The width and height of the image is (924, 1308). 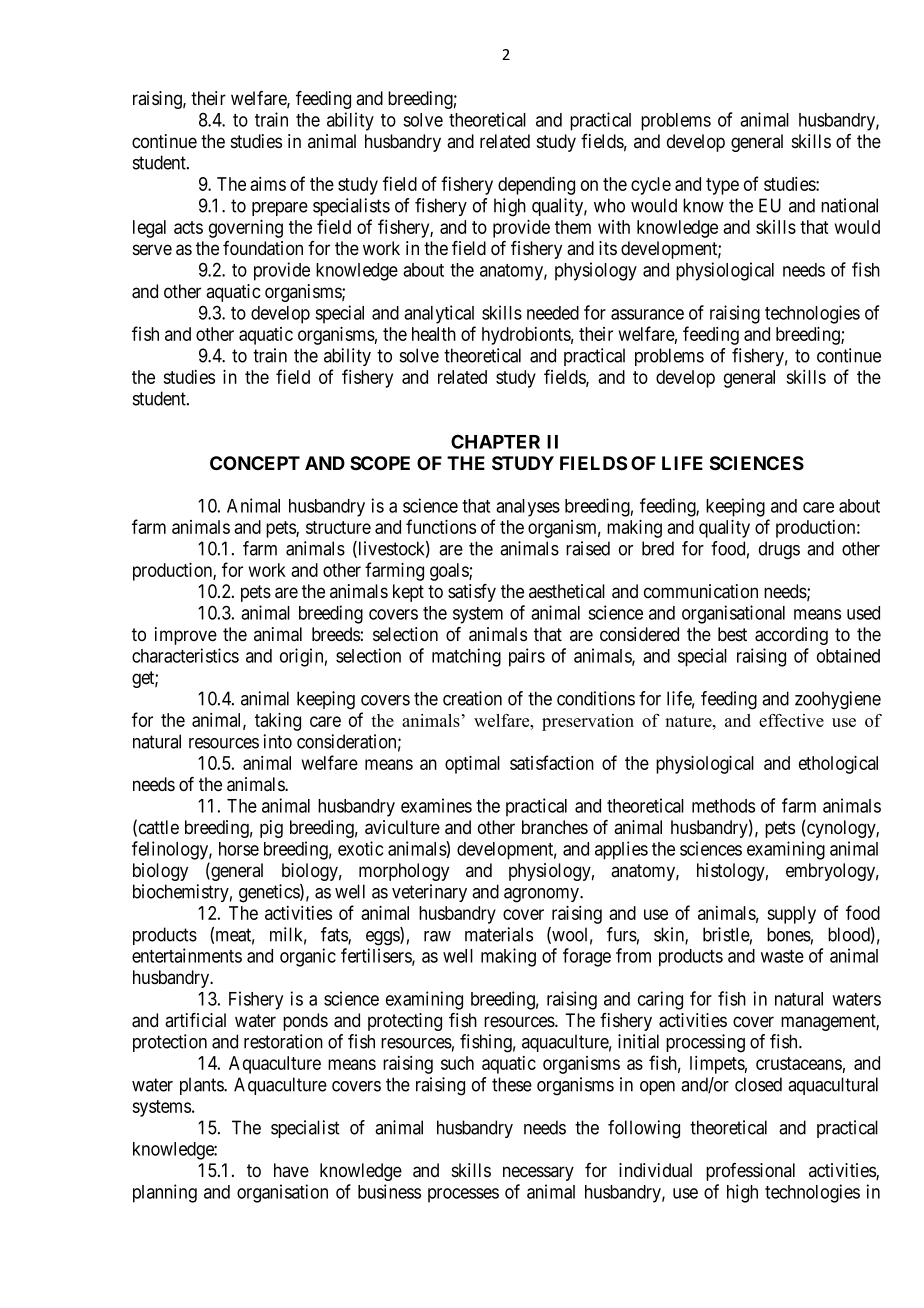 What do you see at coordinates (499, 934) in the image?
I see `materials` at bounding box center [499, 934].
